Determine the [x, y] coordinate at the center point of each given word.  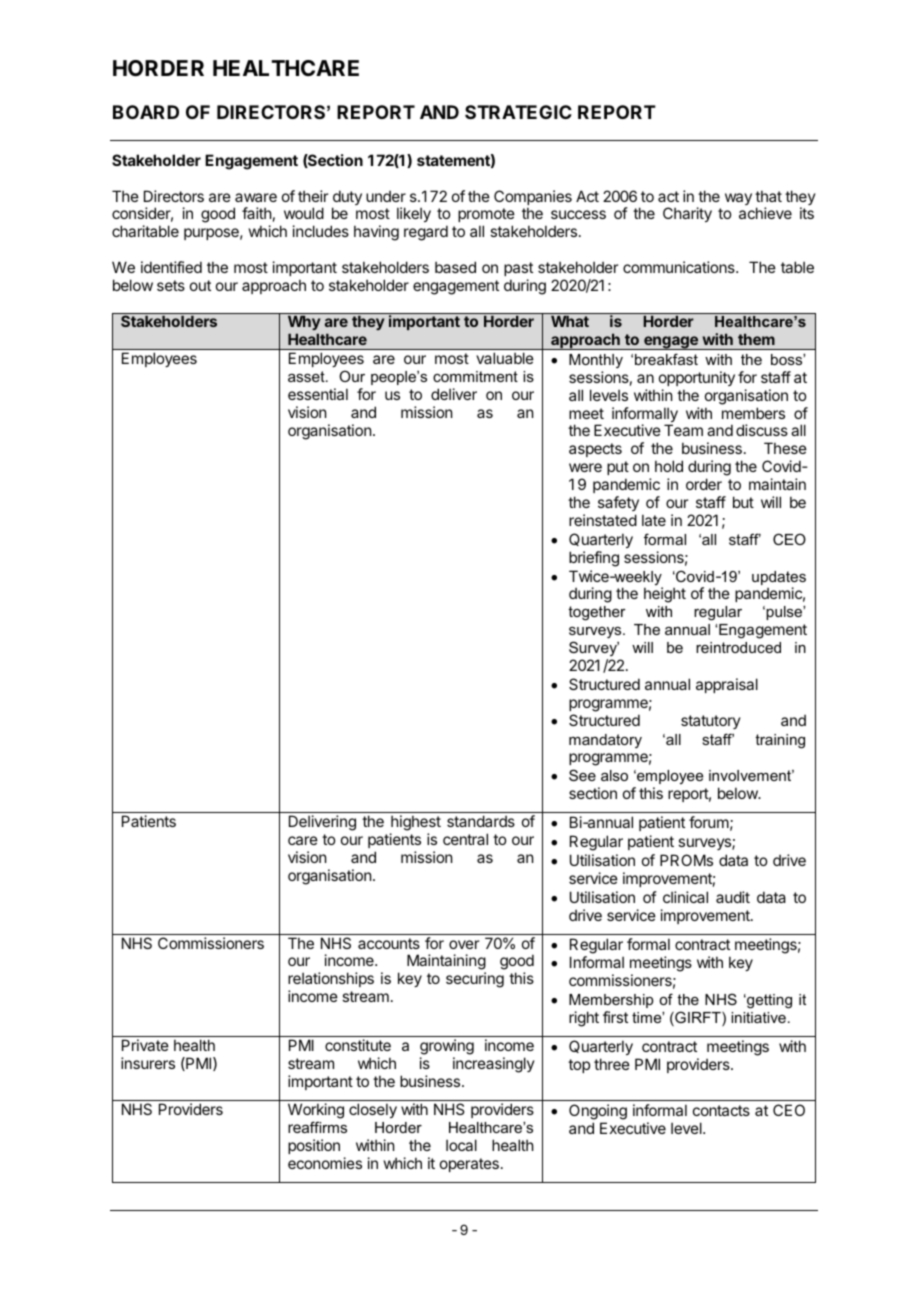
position [314, 1146]
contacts [721, 1110]
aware [256, 197]
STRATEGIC [518, 112]
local [461, 1145]
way [738, 199]
